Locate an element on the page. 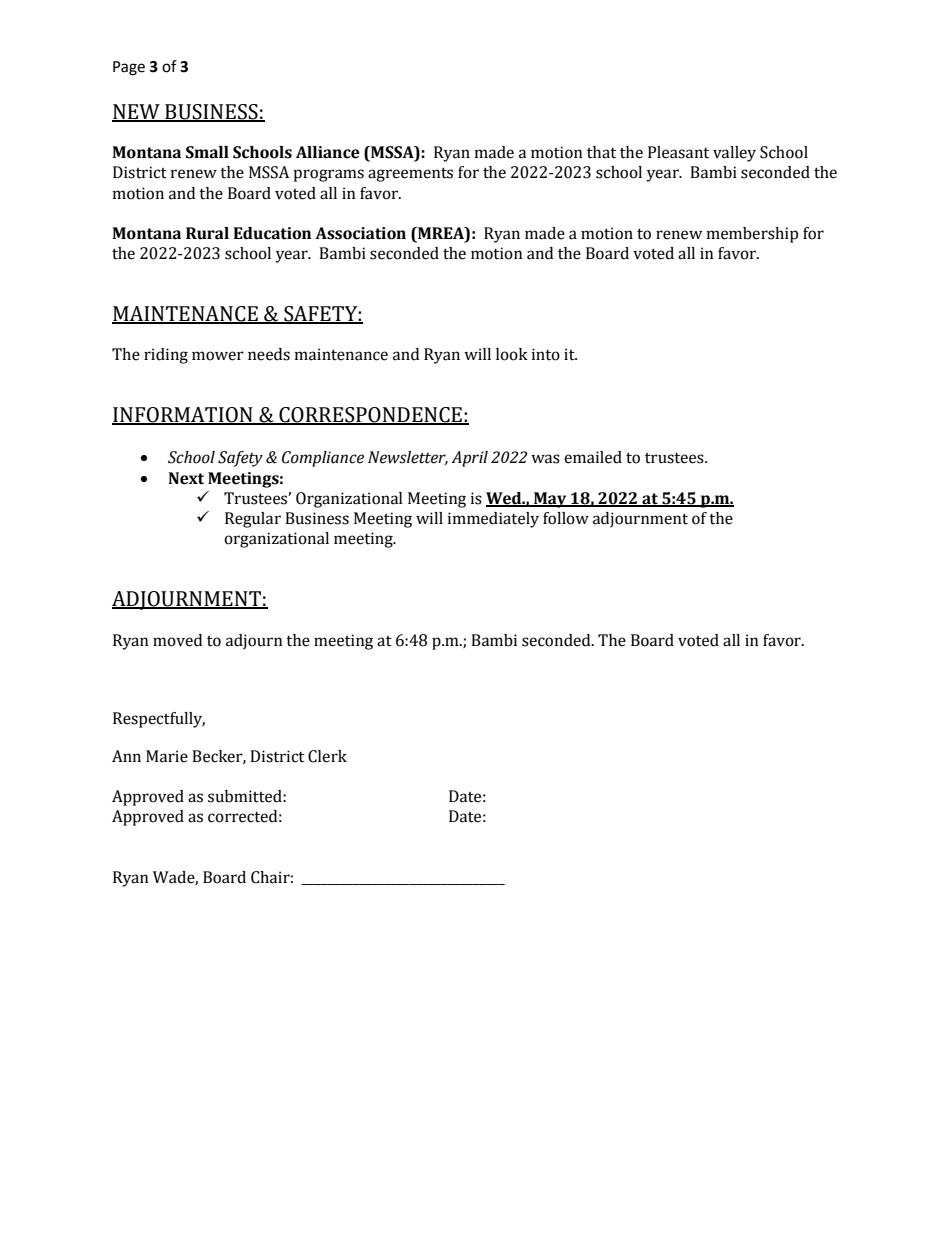 The image size is (952, 1233). immediately is located at coordinates (493, 520).
